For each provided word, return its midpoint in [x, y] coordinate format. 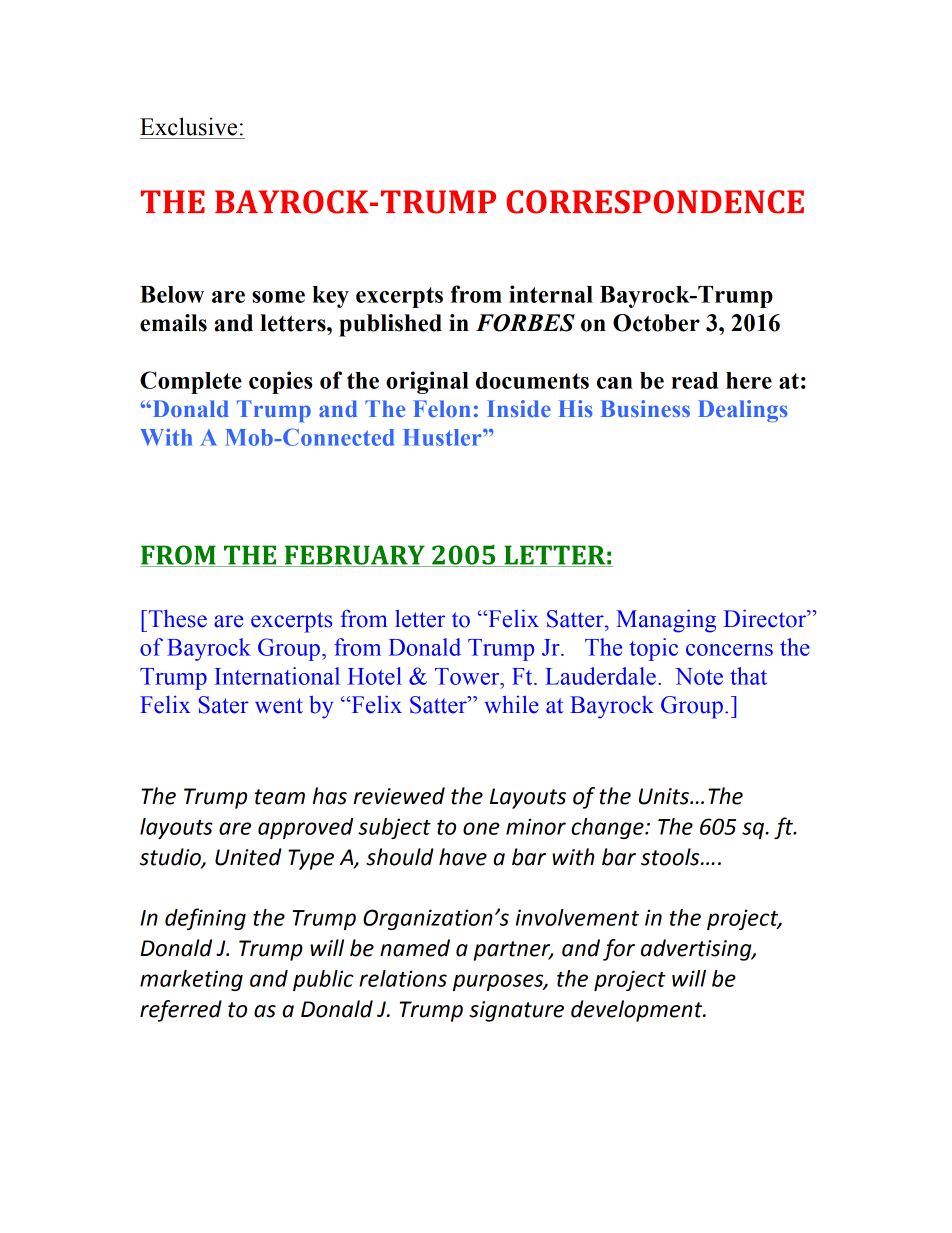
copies [281, 382]
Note [699, 676]
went [279, 706]
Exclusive [188, 126]
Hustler [443, 437]
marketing [191, 980]
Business [645, 408]
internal [551, 294]
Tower [468, 676]
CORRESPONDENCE [655, 202]
